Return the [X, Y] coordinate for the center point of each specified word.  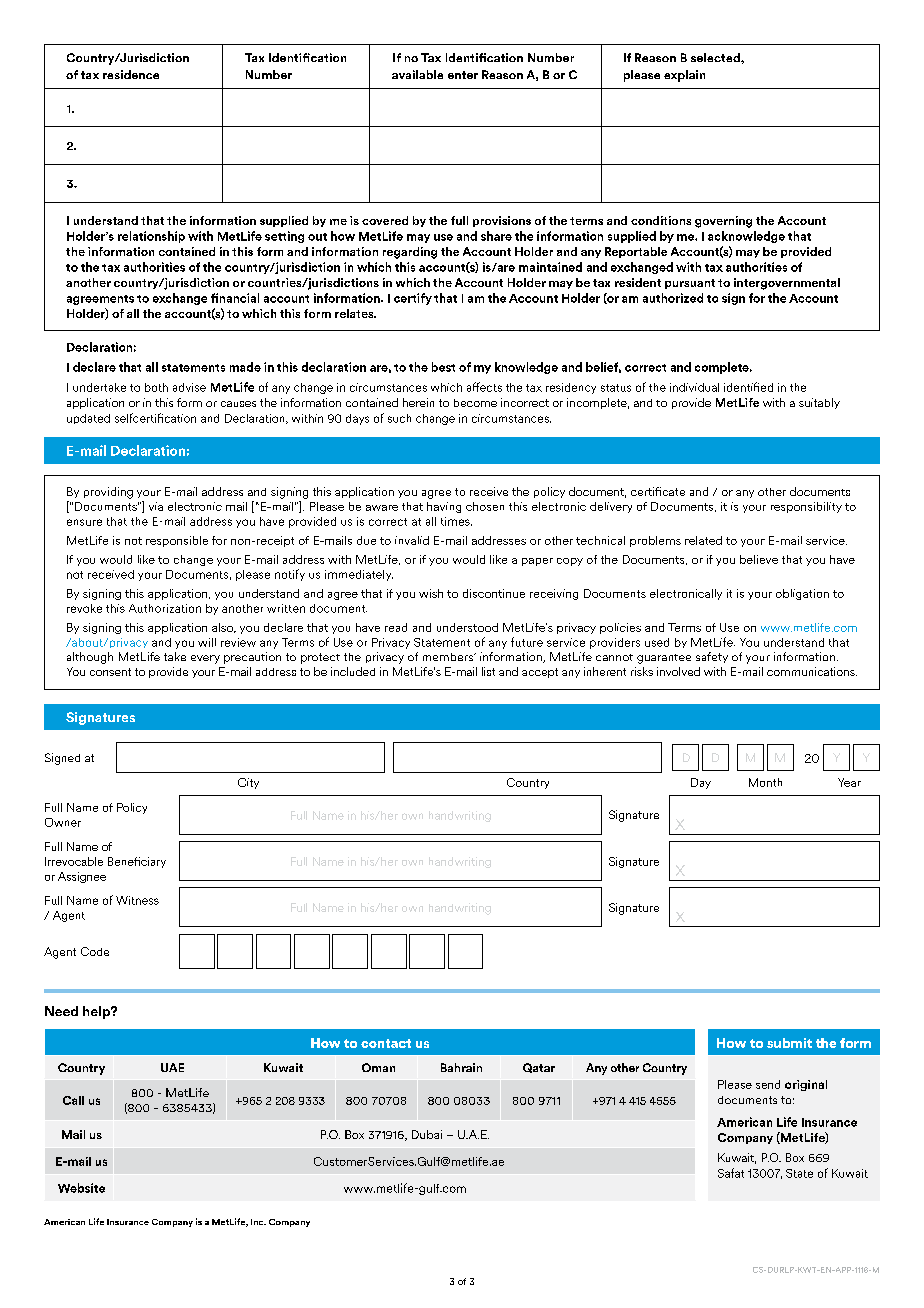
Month [765, 782]
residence [131, 74]
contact [386, 1043]
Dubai [427, 1134]
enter [463, 75]
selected [716, 57]
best [443, 367]
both [156, 387]
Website [81, 1188]
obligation [802, 594]
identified [748, 387]
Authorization [165, 608]
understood [467, 627]
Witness [137, 900]
